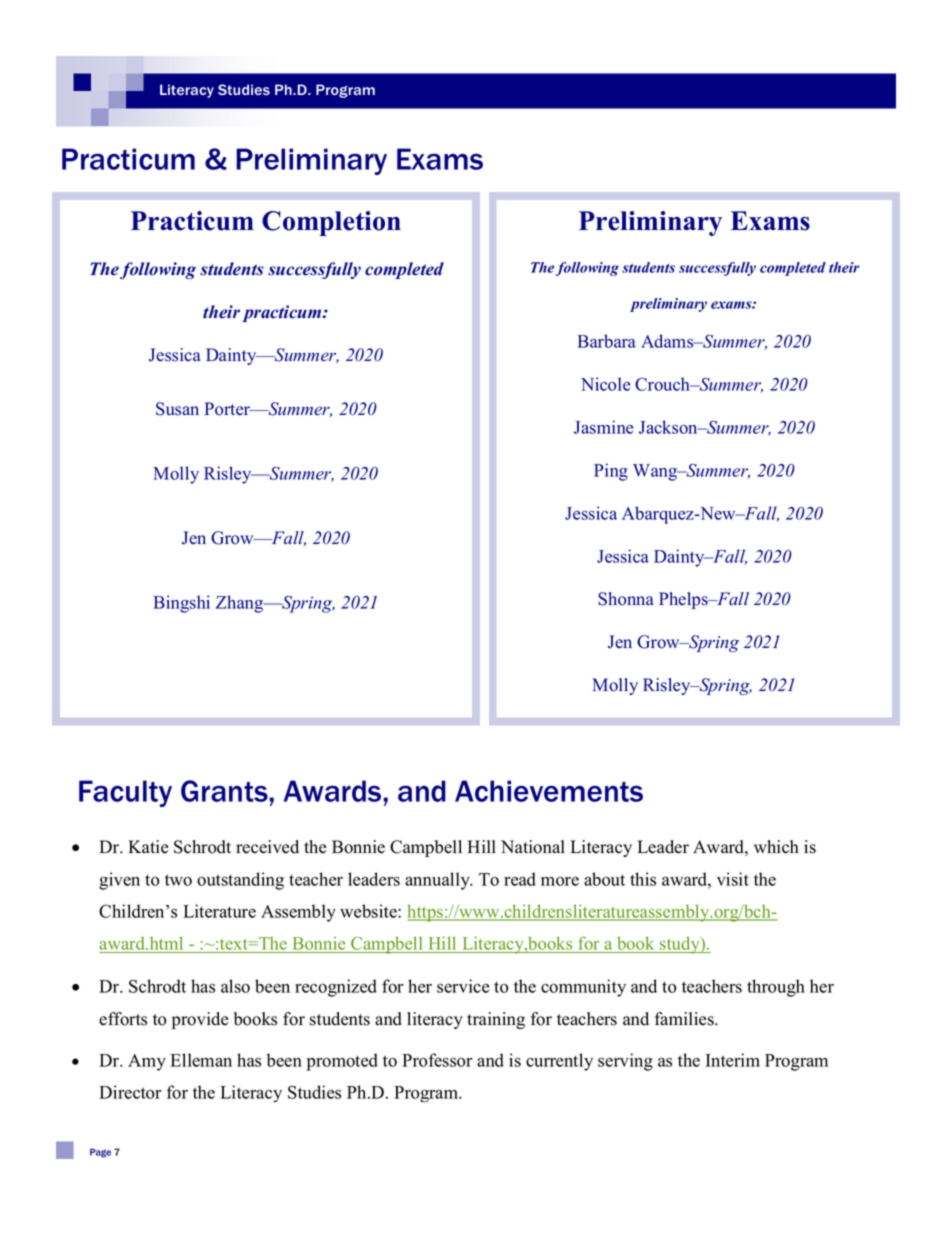  I want to click on which, so click(776, 847).
